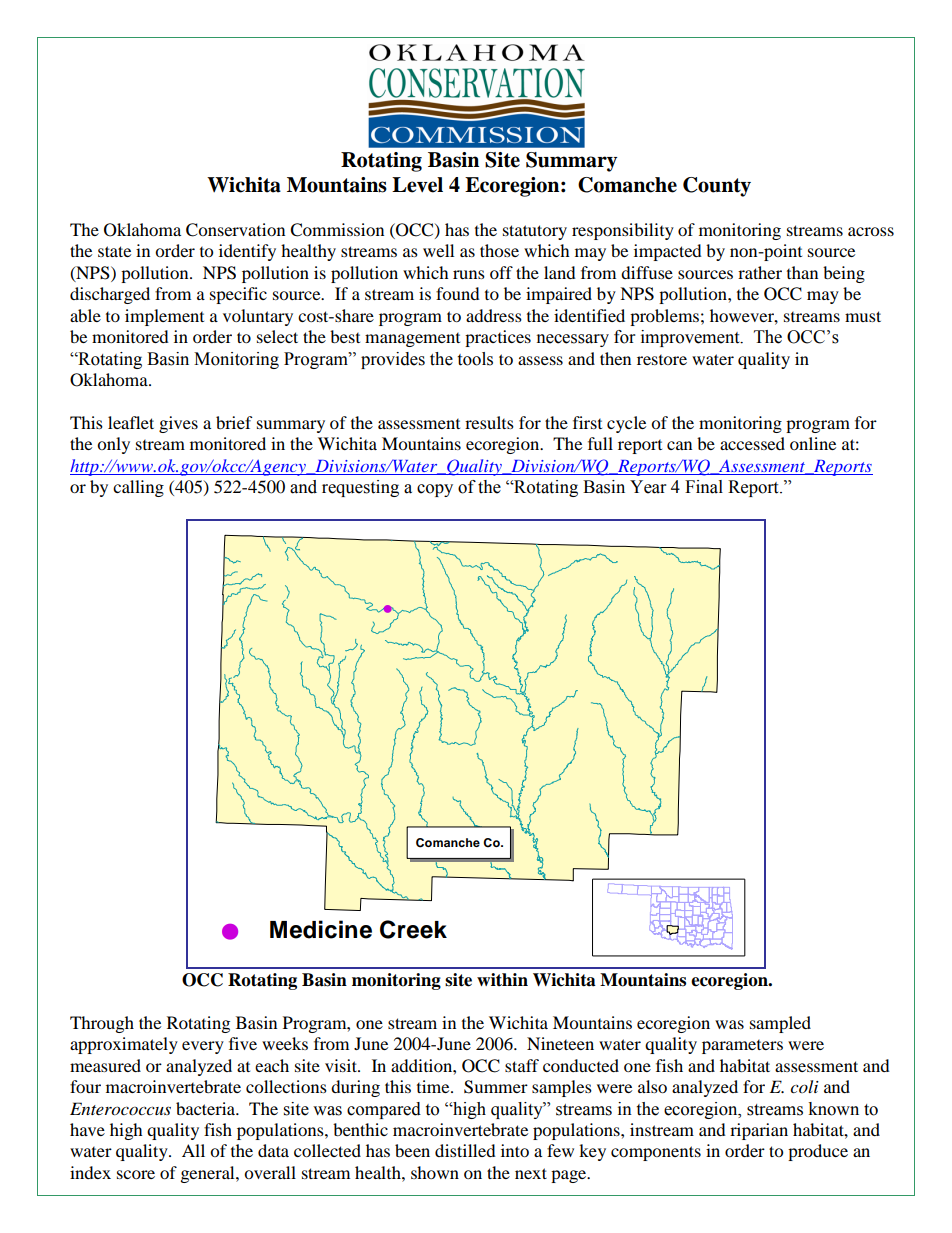  I want to click on County, so click(717, 187).
